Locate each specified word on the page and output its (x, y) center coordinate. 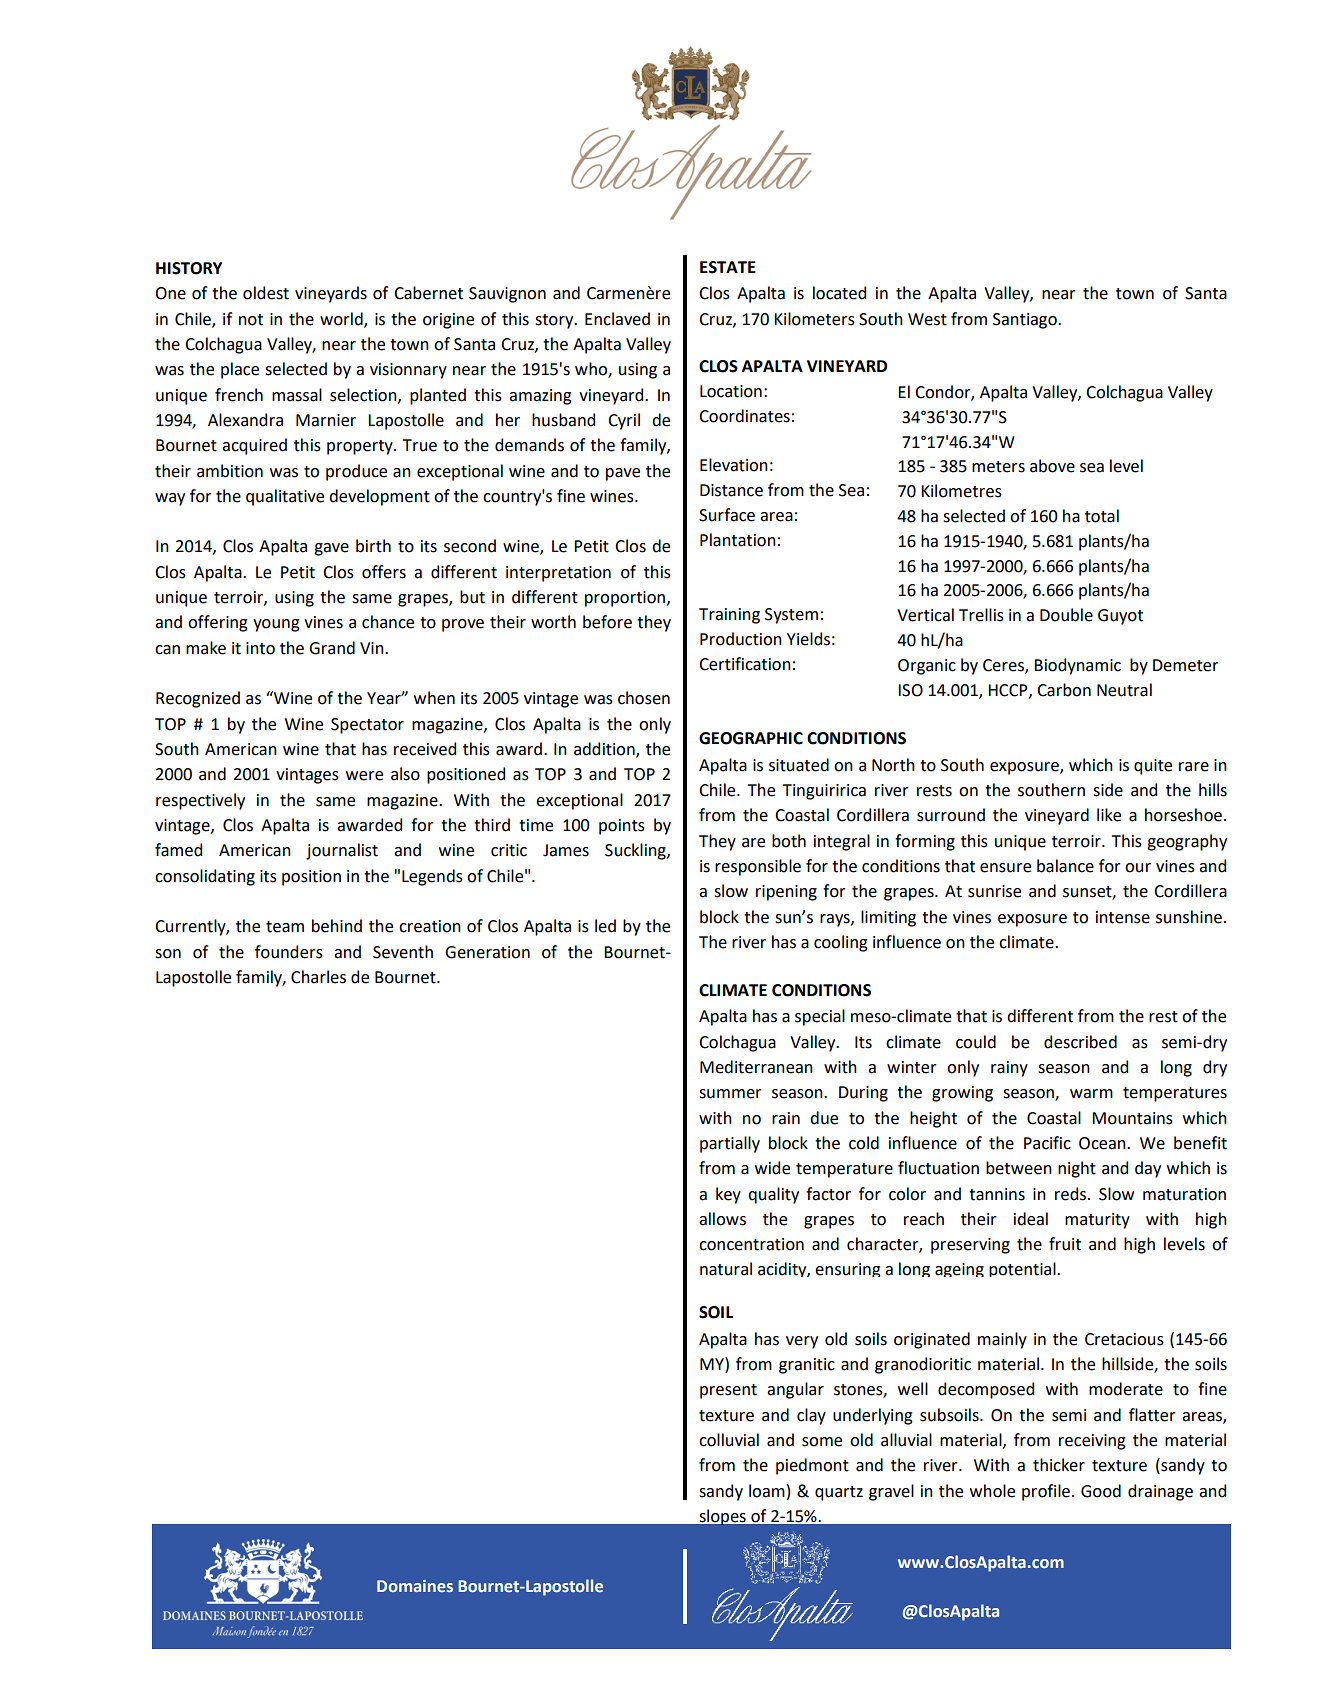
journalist (342, 851)
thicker (1059, 1465)
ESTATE (728, 267)
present (728, 1391)
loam (767, 1491)
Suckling (636, 851)
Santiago (1026, 321)
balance (1065, 866)
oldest (266, 293)
